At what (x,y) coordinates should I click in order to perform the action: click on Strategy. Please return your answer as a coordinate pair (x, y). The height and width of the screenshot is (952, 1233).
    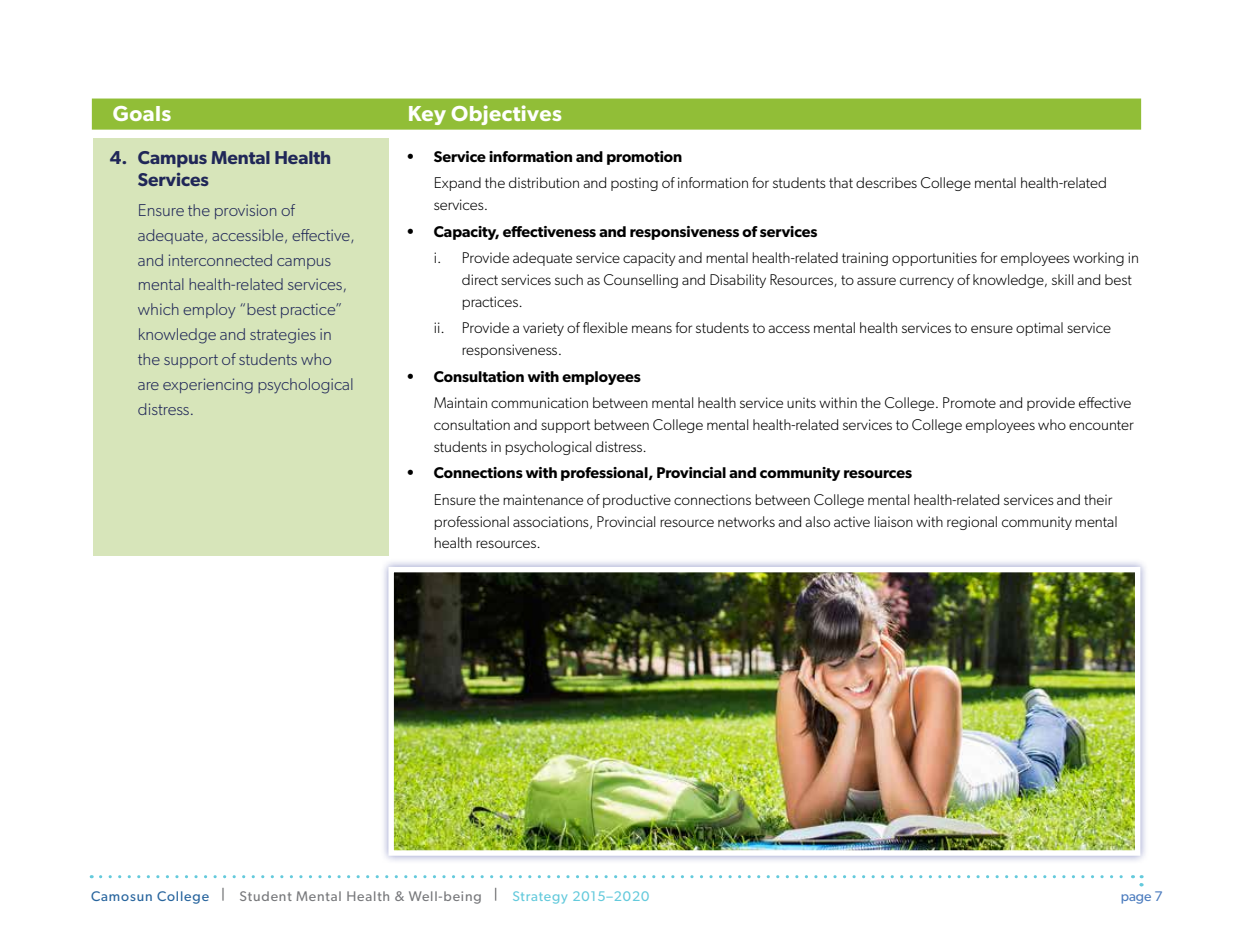
    Looking at the image, I should click on (540, 897).
